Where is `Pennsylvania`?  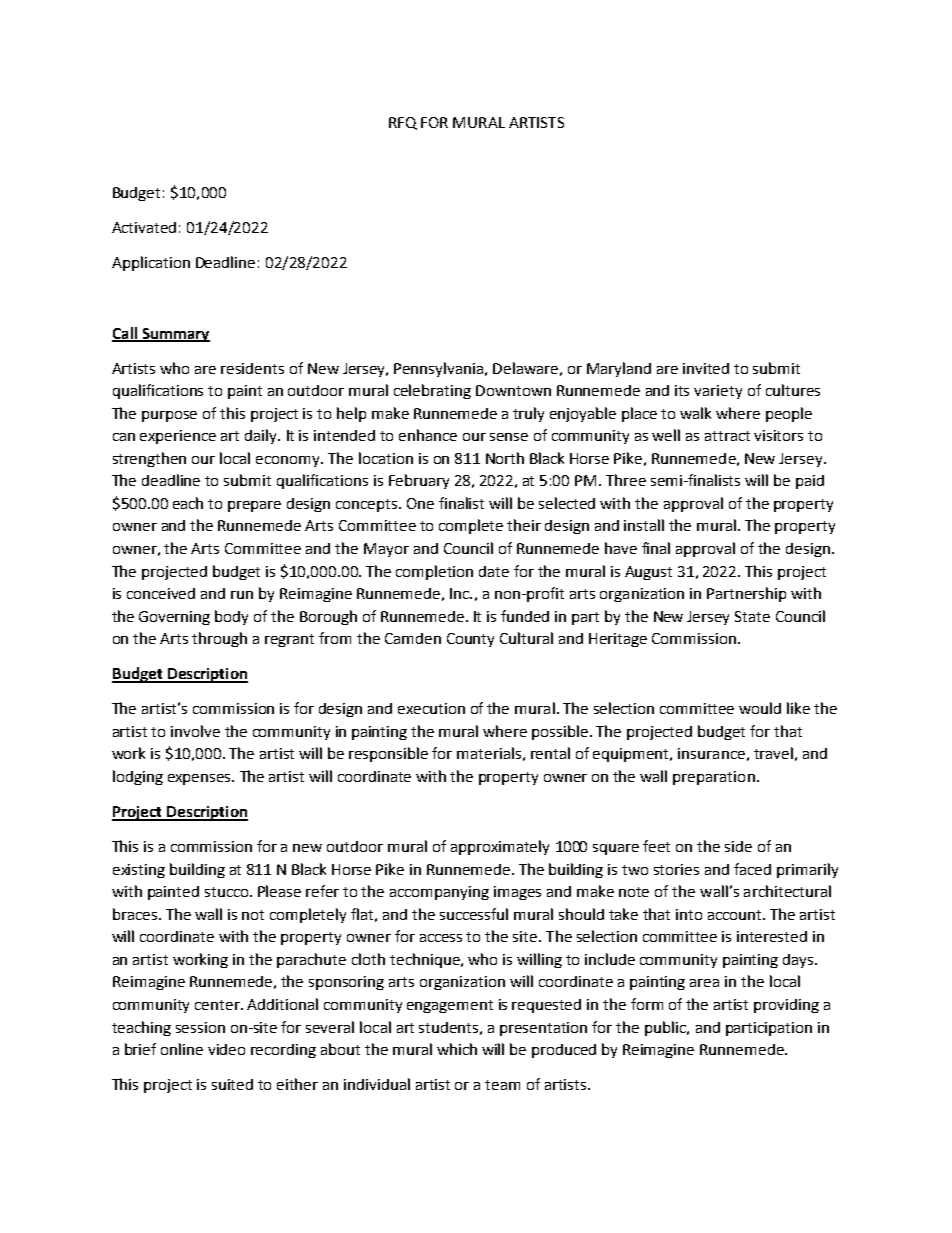
Pennsylvania is located at coordinates (440, 369).
